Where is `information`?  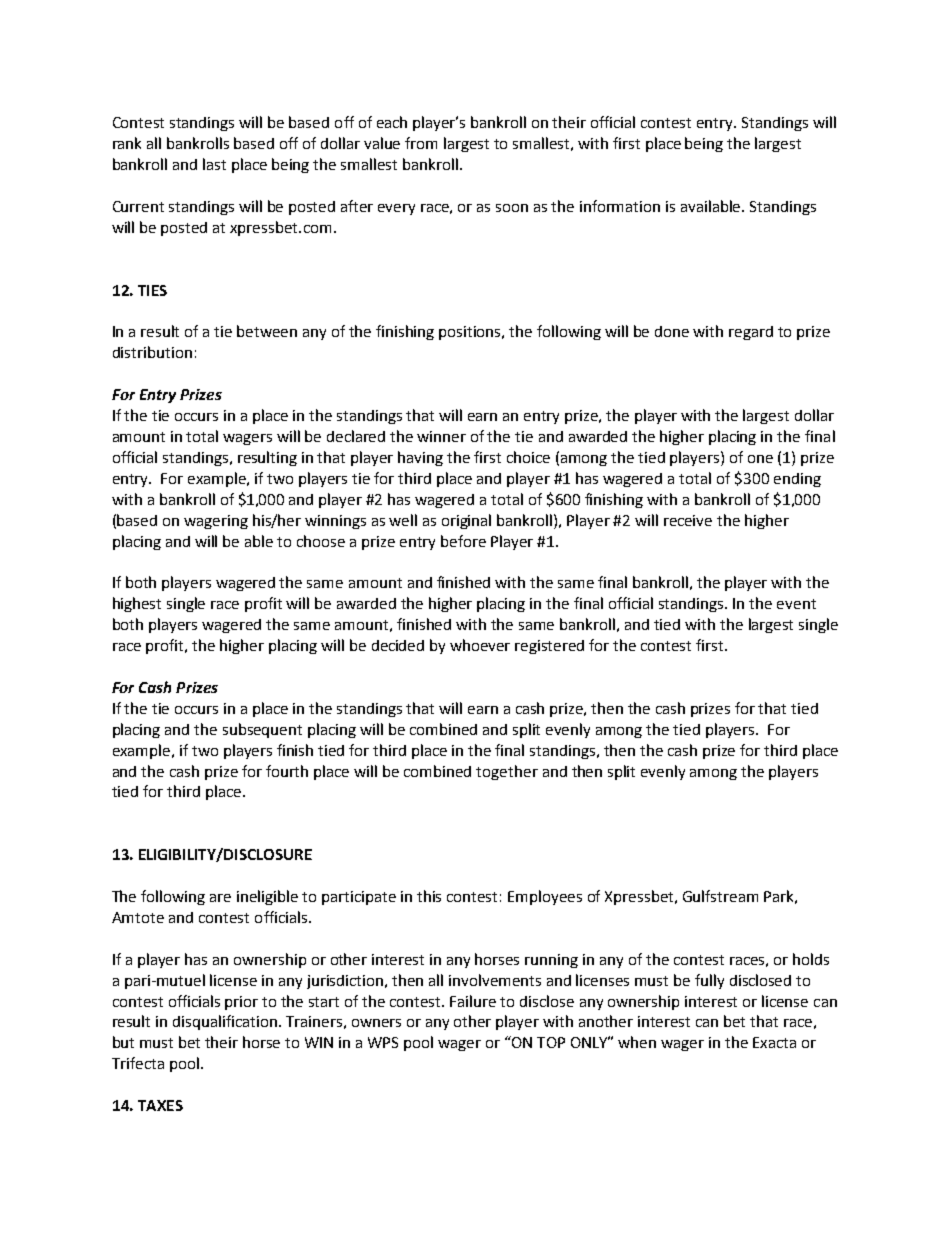 information is located at coordinates (620, 206).
